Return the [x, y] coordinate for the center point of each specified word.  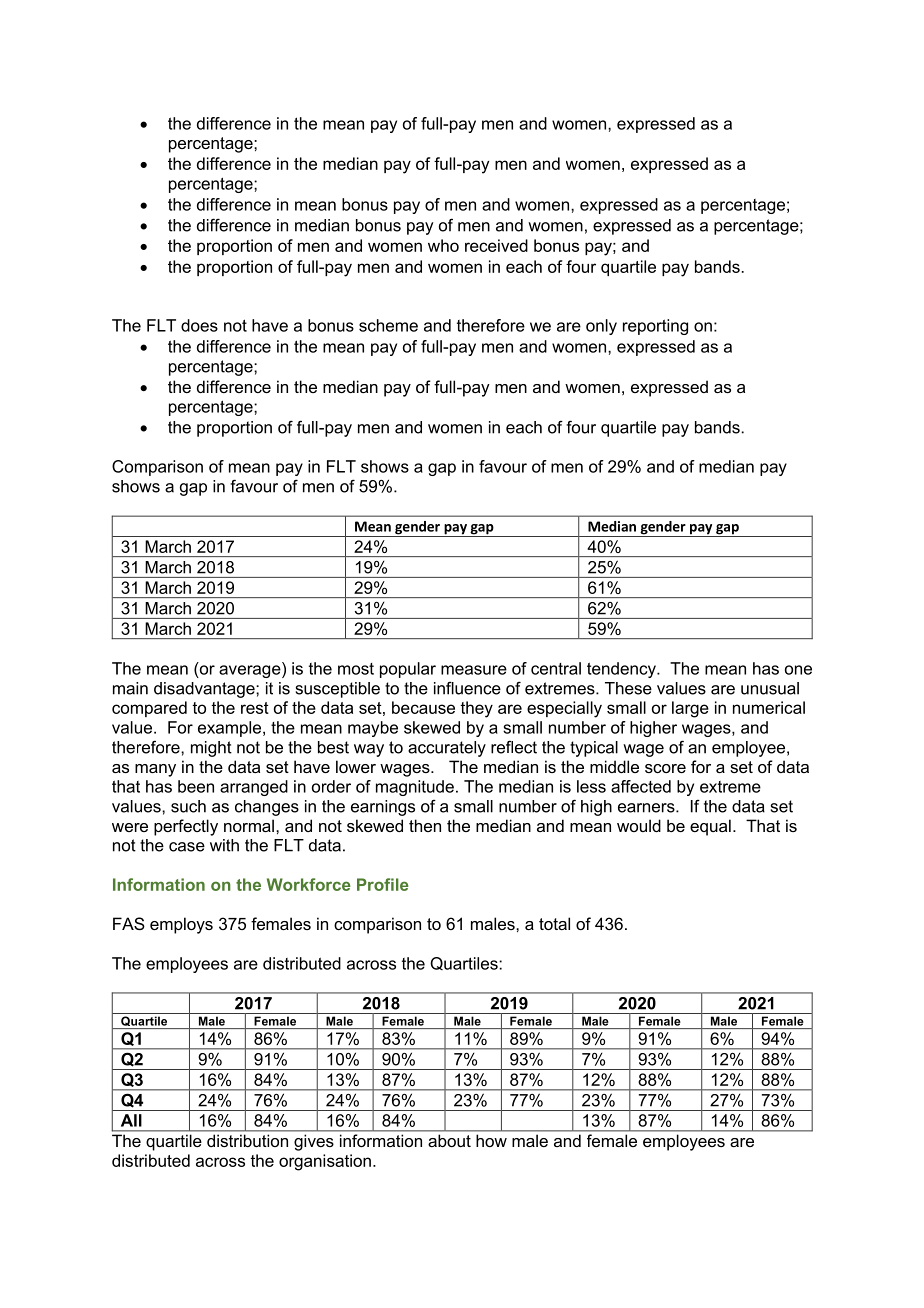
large [690, 709]
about [449, 1141]
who [443, 245]
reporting [655, 327]
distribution [247, 1141]
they [476, 709]
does [199, 325]
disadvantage [205, 690]
